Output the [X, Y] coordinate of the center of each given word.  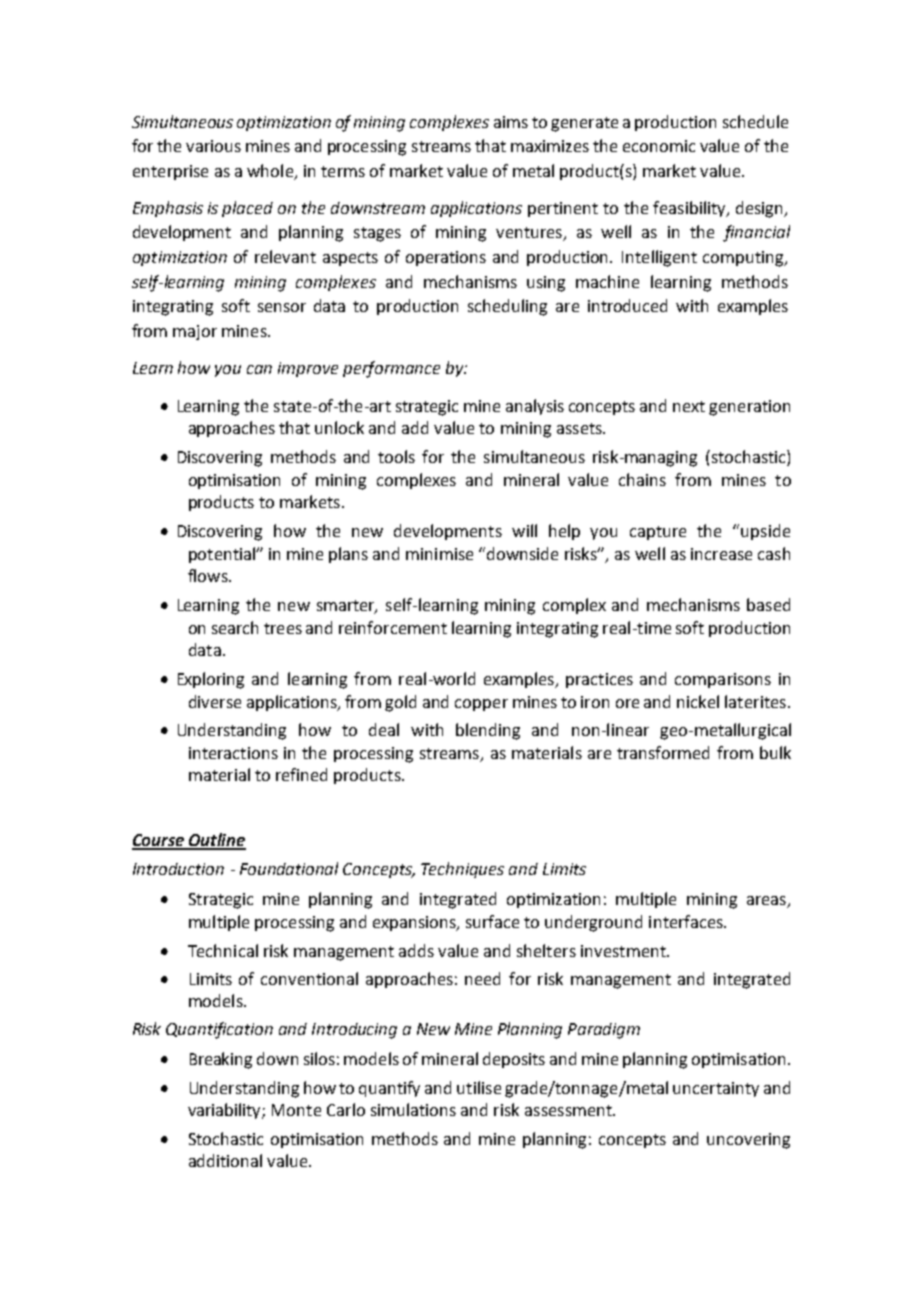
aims [511, 122]
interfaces [687, 921]
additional [225, 1160]
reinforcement [393, 627]
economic [659, 146]
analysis [535, 407]
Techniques [462, 870]
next [689, 406]
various [213, 146]
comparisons [723, 680]
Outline [216, 841]
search [235, 627]
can [259, 369]
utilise [479, 1087]
